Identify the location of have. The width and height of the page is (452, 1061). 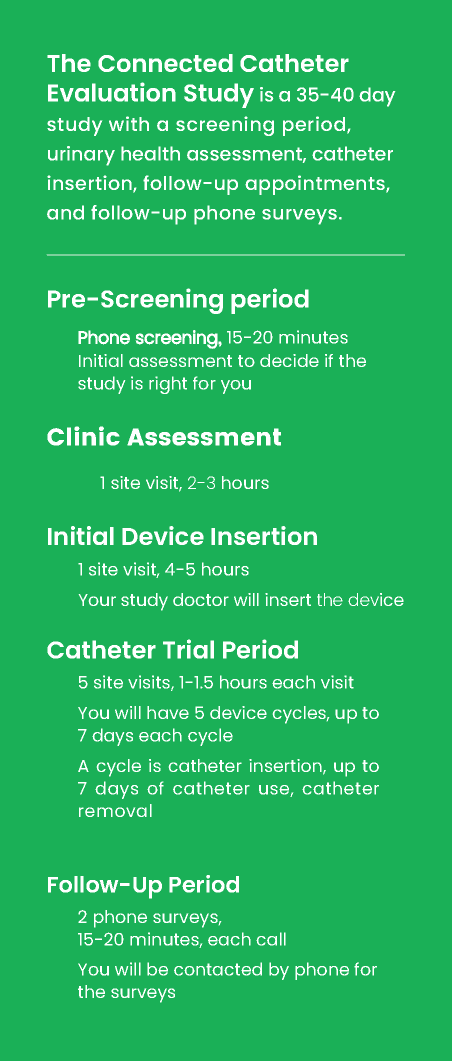
(168, 712).
